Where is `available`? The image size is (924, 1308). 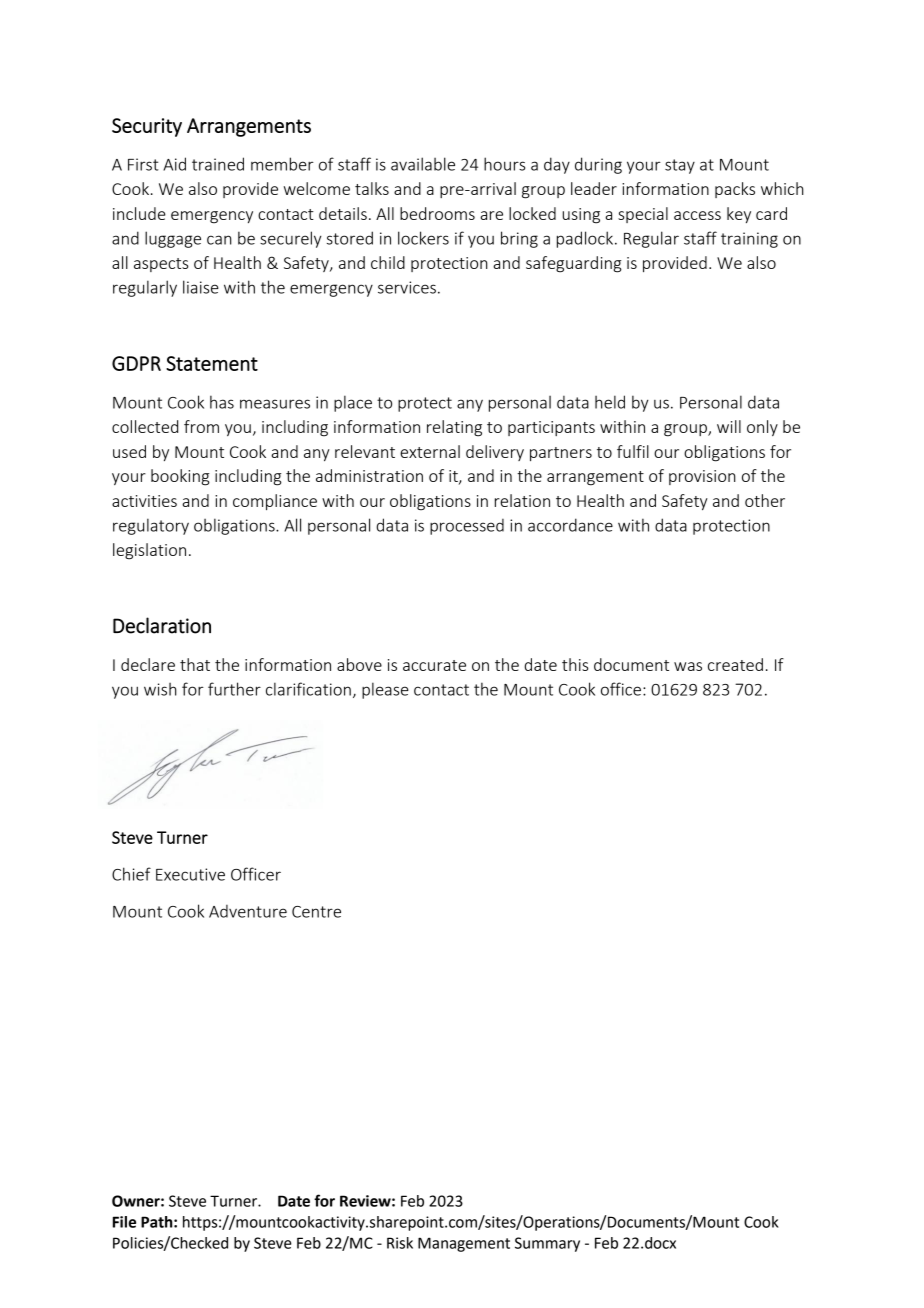
available is located at coordinates (423, 164).
